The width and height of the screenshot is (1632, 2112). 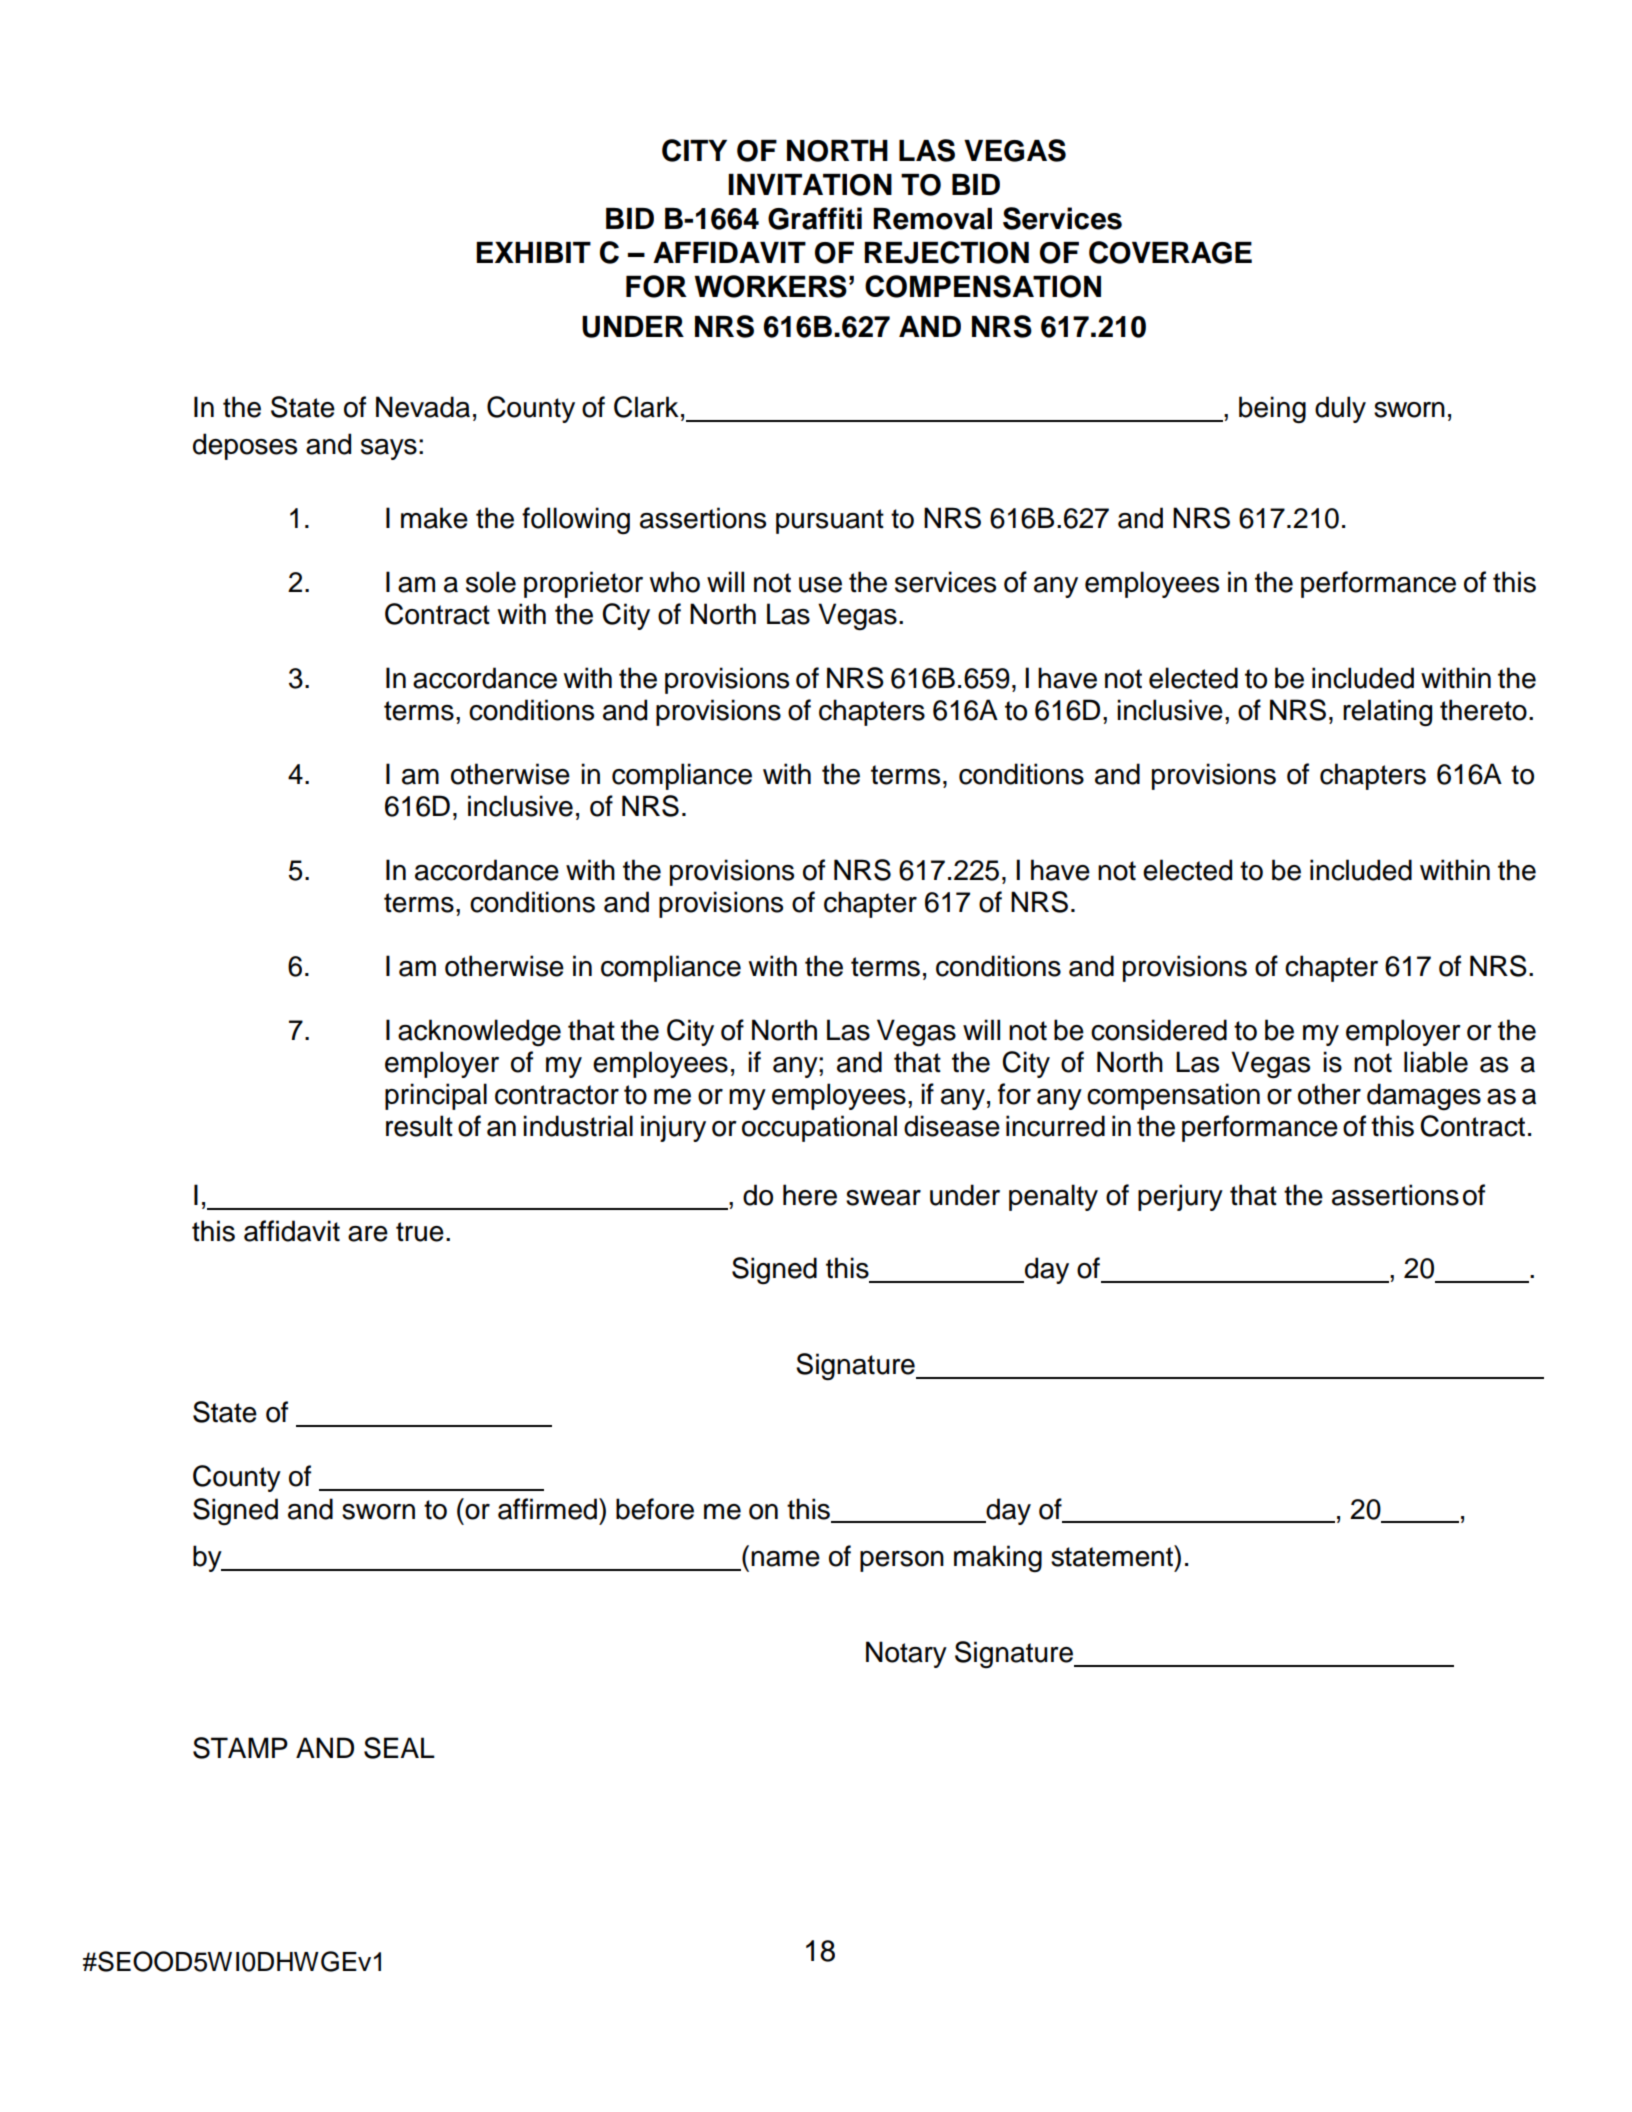 What do you see at coordinates (533, 252) in the screenshot?
I see `EXHIBIT` at bounding box center [533, 252].
